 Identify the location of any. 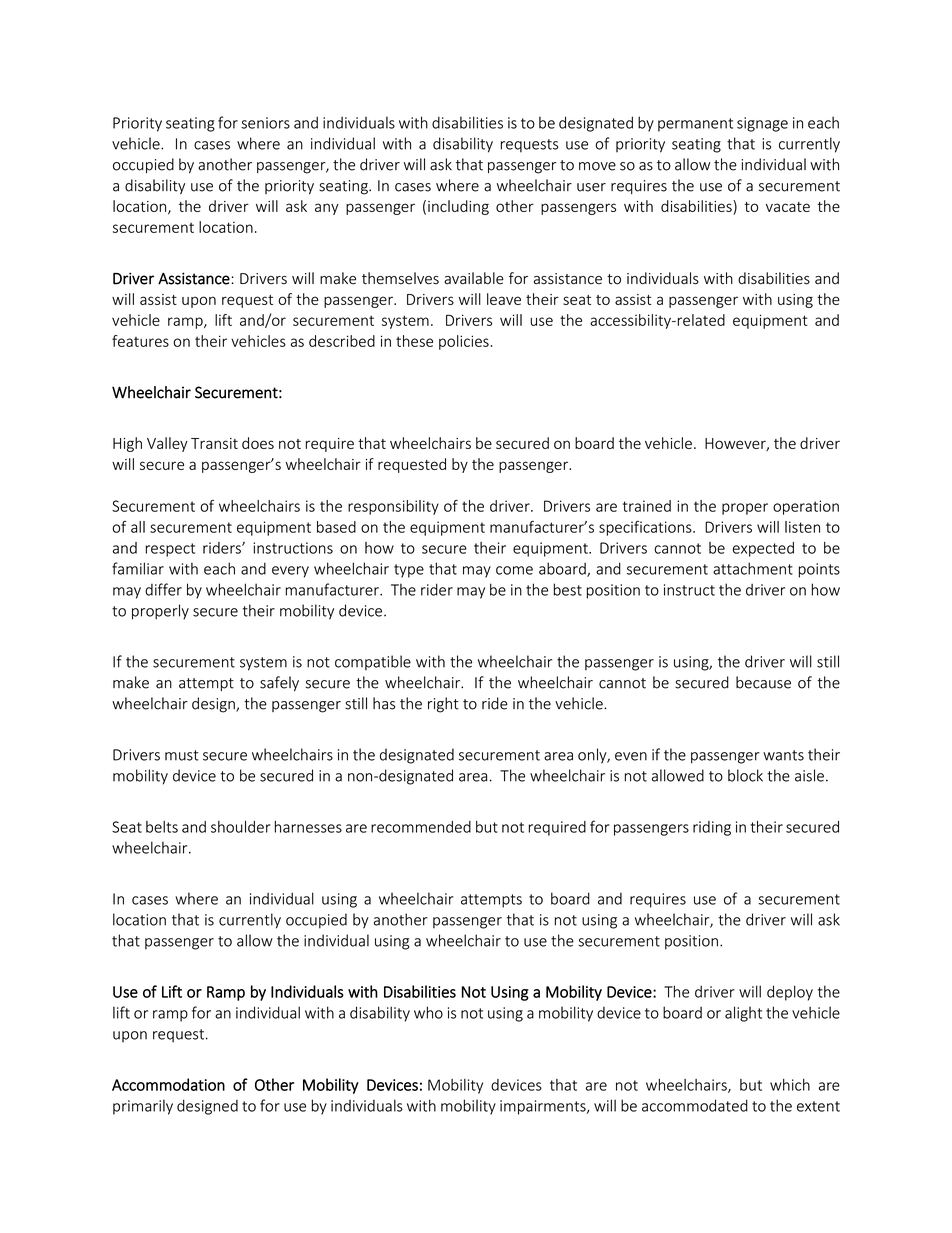
(327, 209).
